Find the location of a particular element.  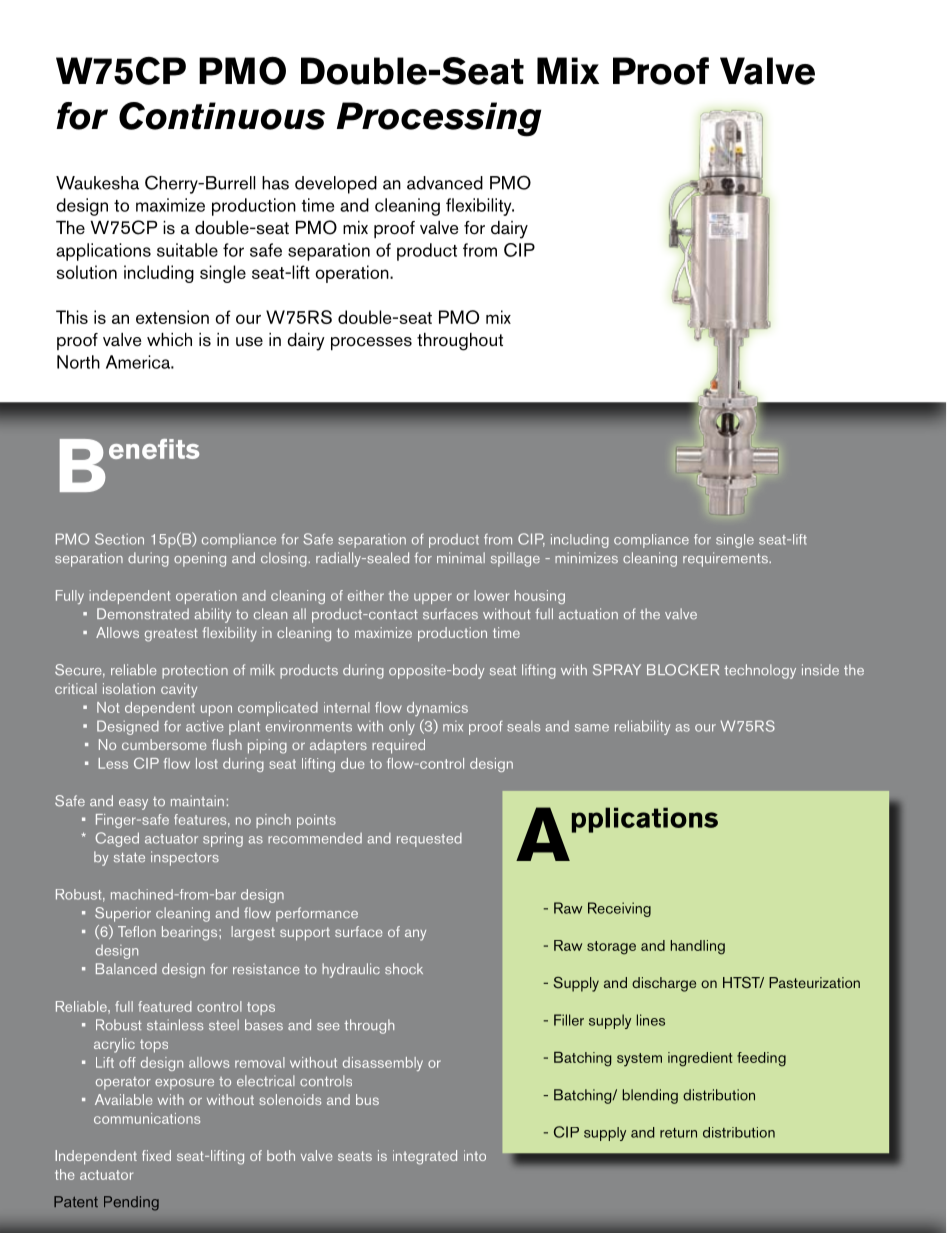

Processing is located at coordinates (439, 119).
